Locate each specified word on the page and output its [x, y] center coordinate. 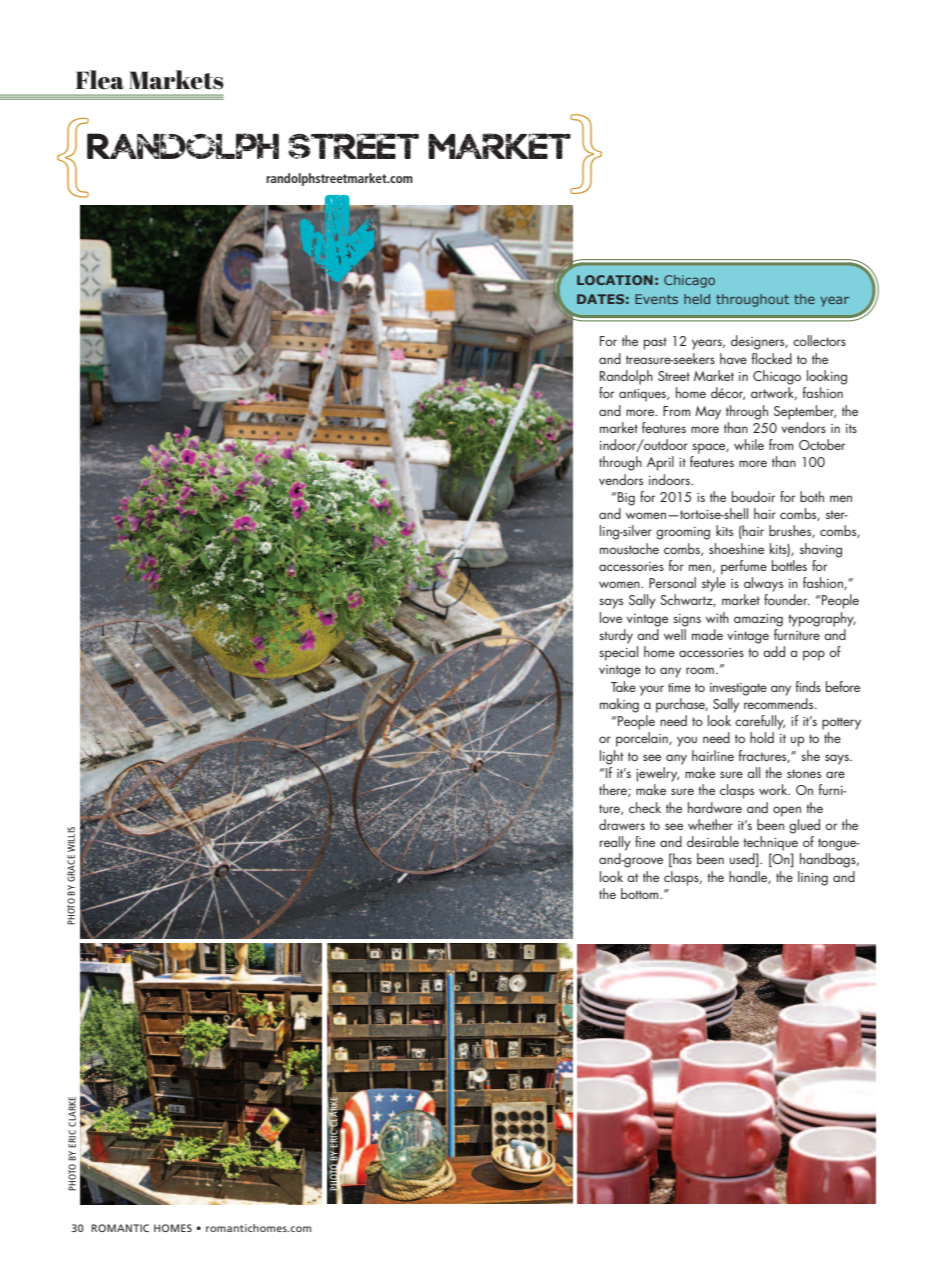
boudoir [753, 496]
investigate [738, 689]
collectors [819, 340]
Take [623, 686]
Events [656, 299]
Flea [100, 80]
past [655, 343]
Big [626, 499]
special [618, 653]
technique [770, 843]
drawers [622, 824]
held [697, 299]
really [615, 843]
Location [615, 280]
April [660, 463]
